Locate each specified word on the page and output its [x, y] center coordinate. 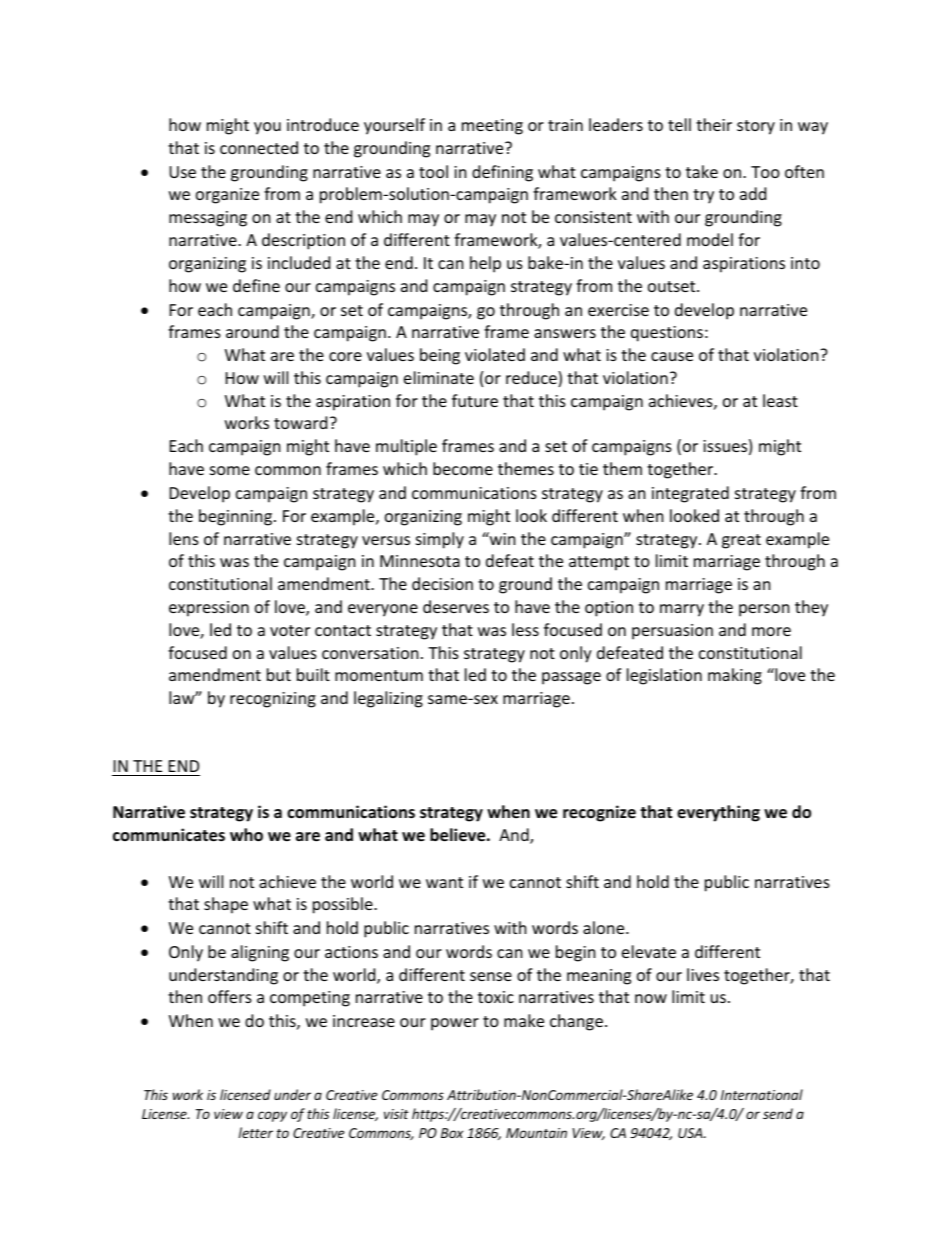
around [252, 331]
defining [502, 173]
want [444, 882]
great [741, 541]
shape [226, 905]
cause [672, 356]
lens [184, 538]
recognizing [273, 700]
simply [440, 540]
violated [495, 354]
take [702, 171]
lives [703, 974]
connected [259, 147]
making [735, 676]
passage [571, 678]
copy [272, 1116]
